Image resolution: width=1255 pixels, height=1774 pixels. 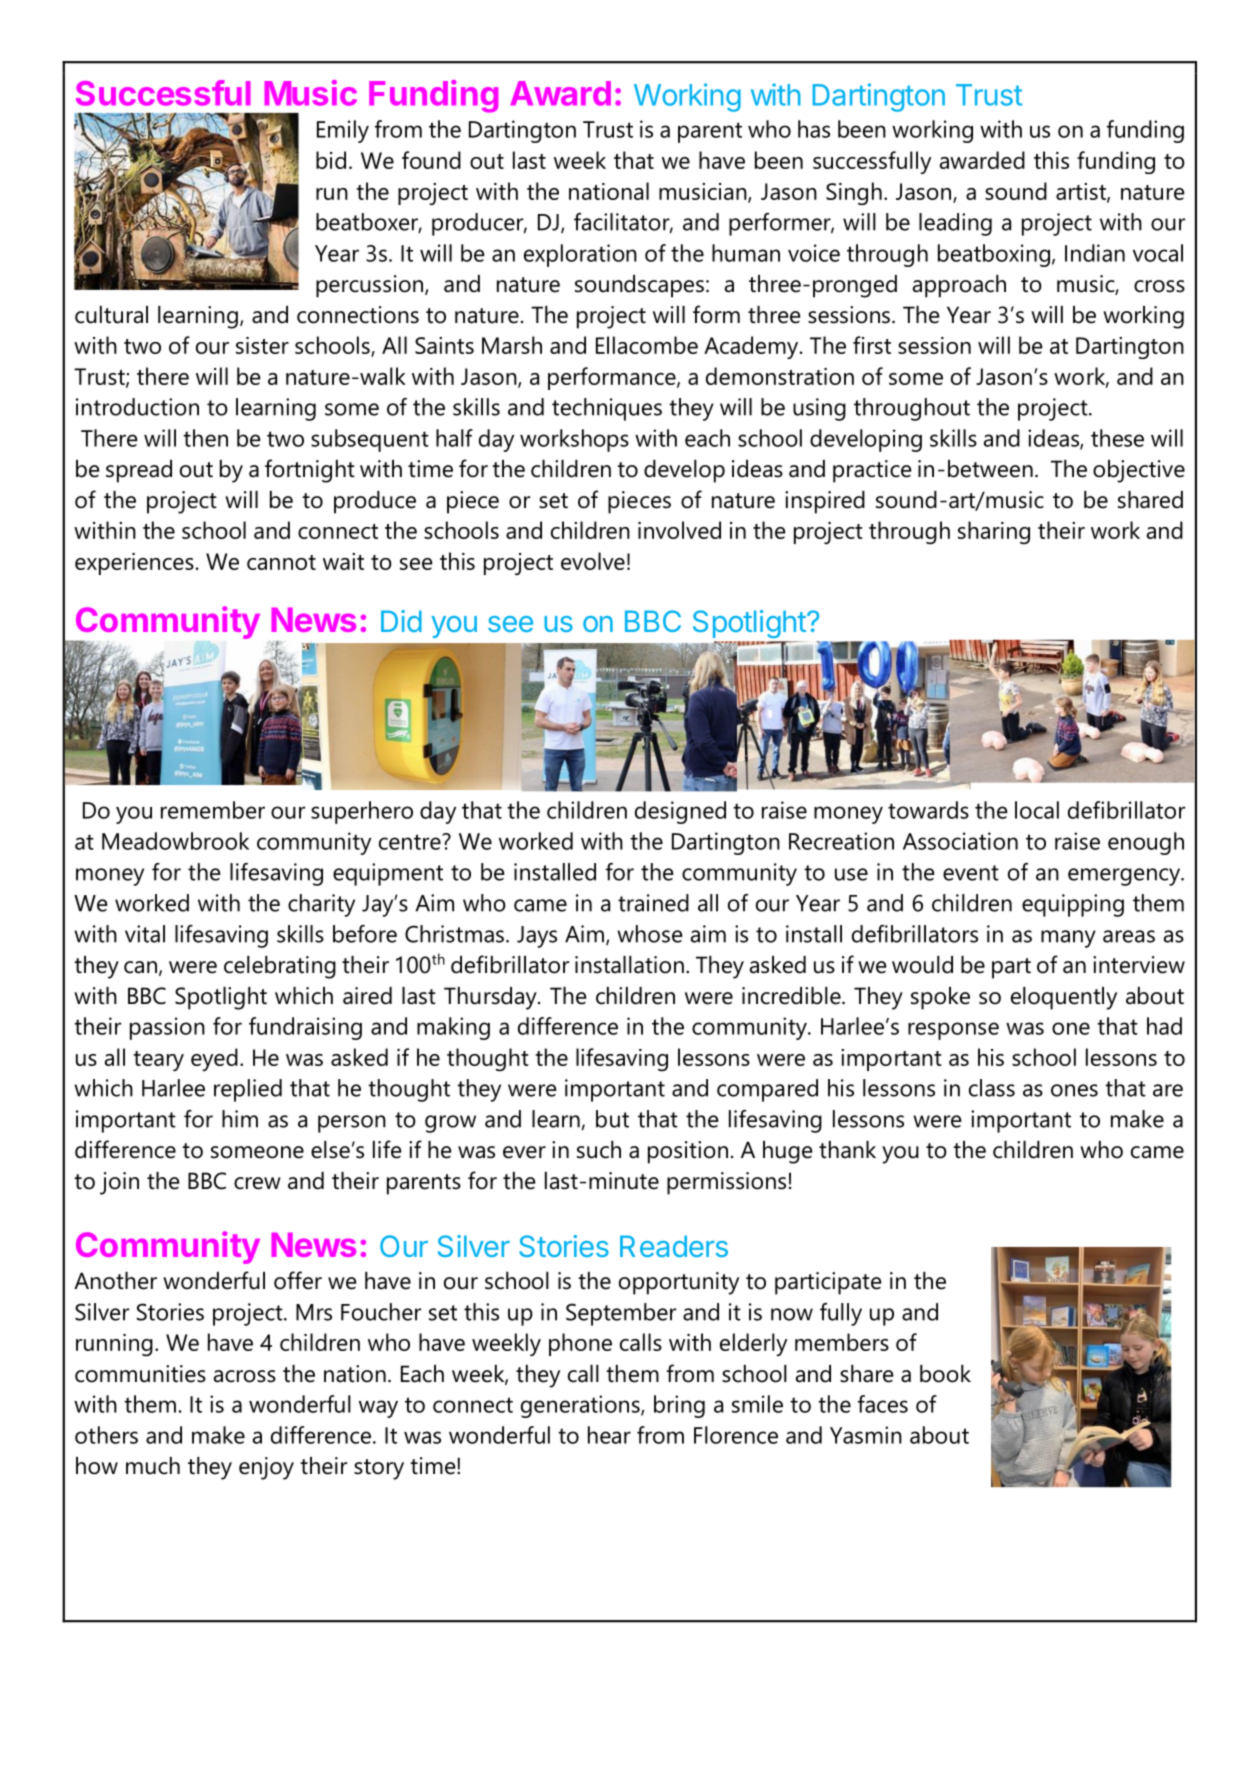 I want to click on exploration, so click(x=580, y=255).
